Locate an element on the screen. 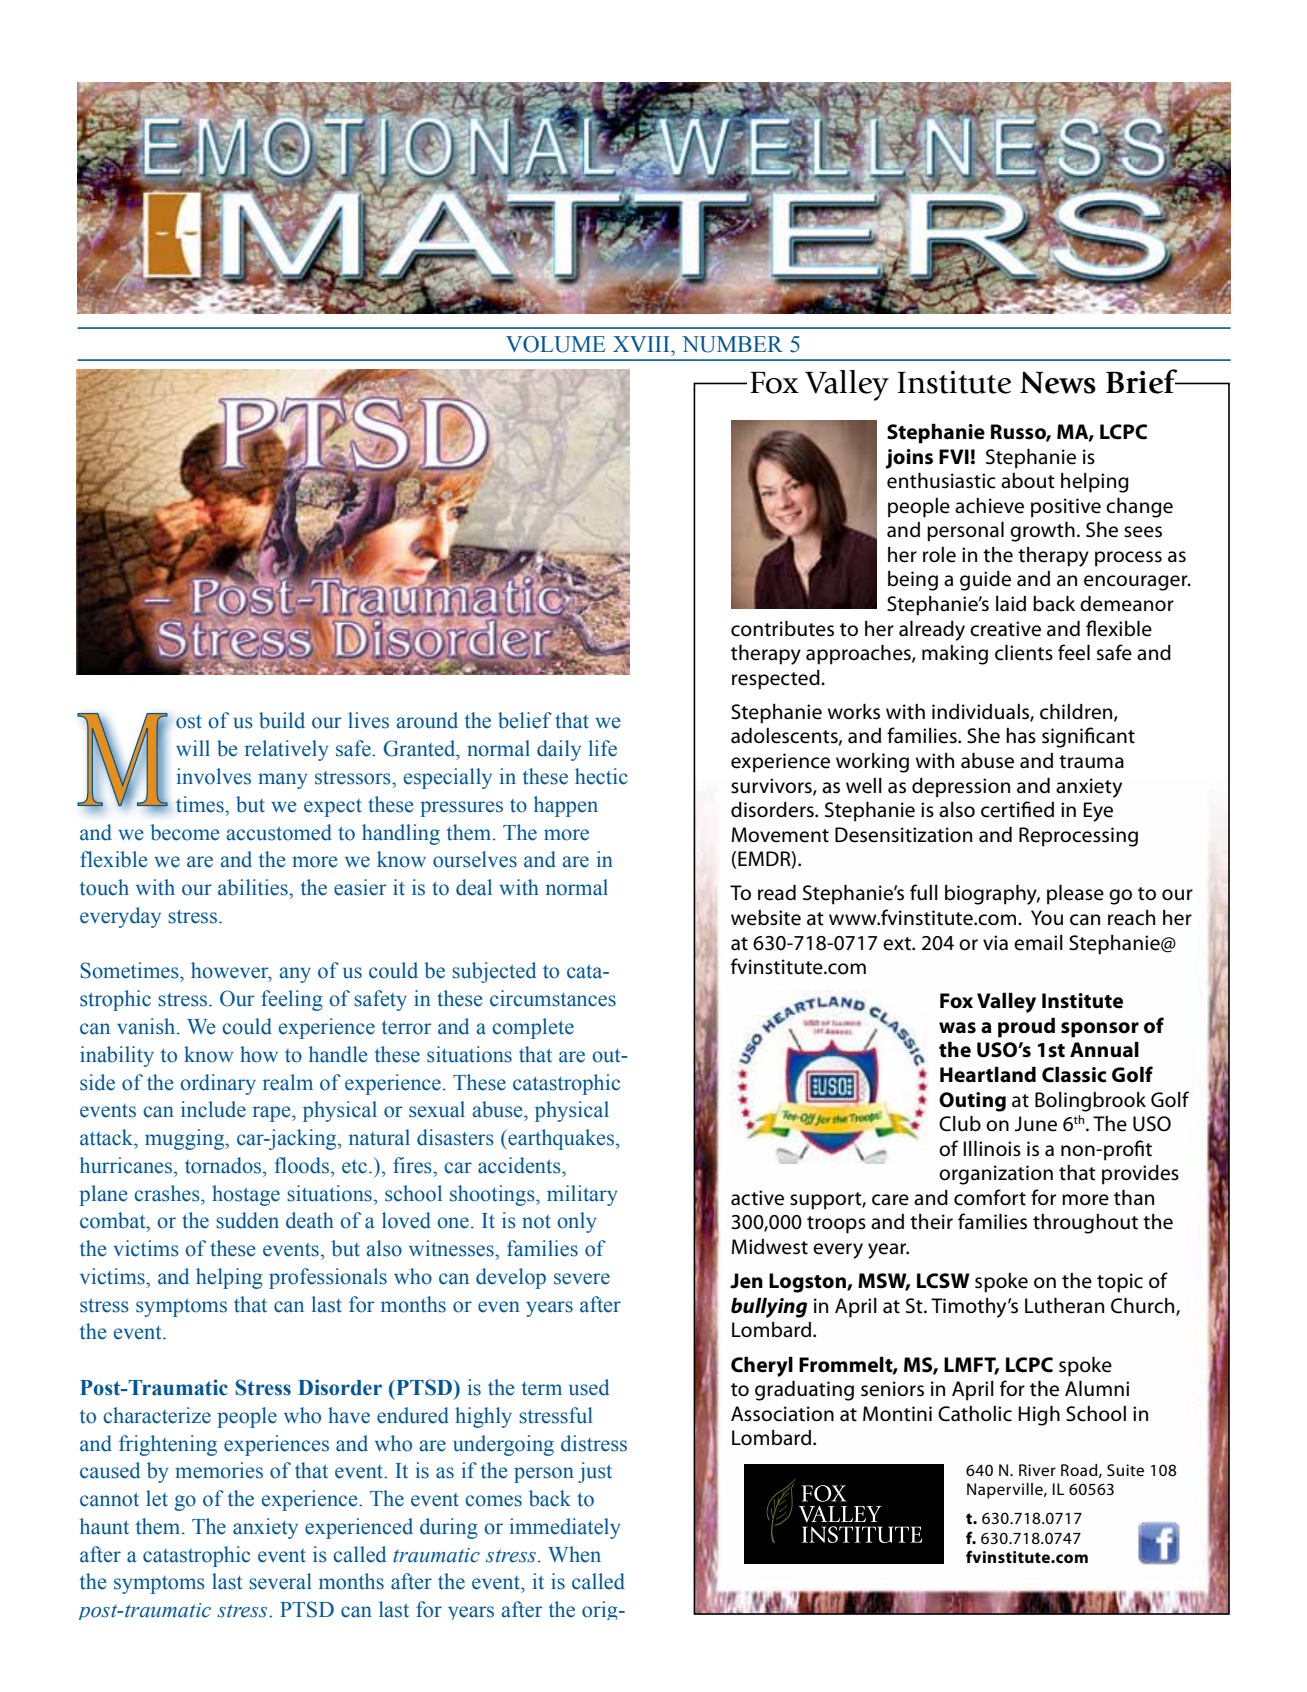 The width and height of the screenshot is (1307, 1692). frightening is located at coordinates (168, 1445).
